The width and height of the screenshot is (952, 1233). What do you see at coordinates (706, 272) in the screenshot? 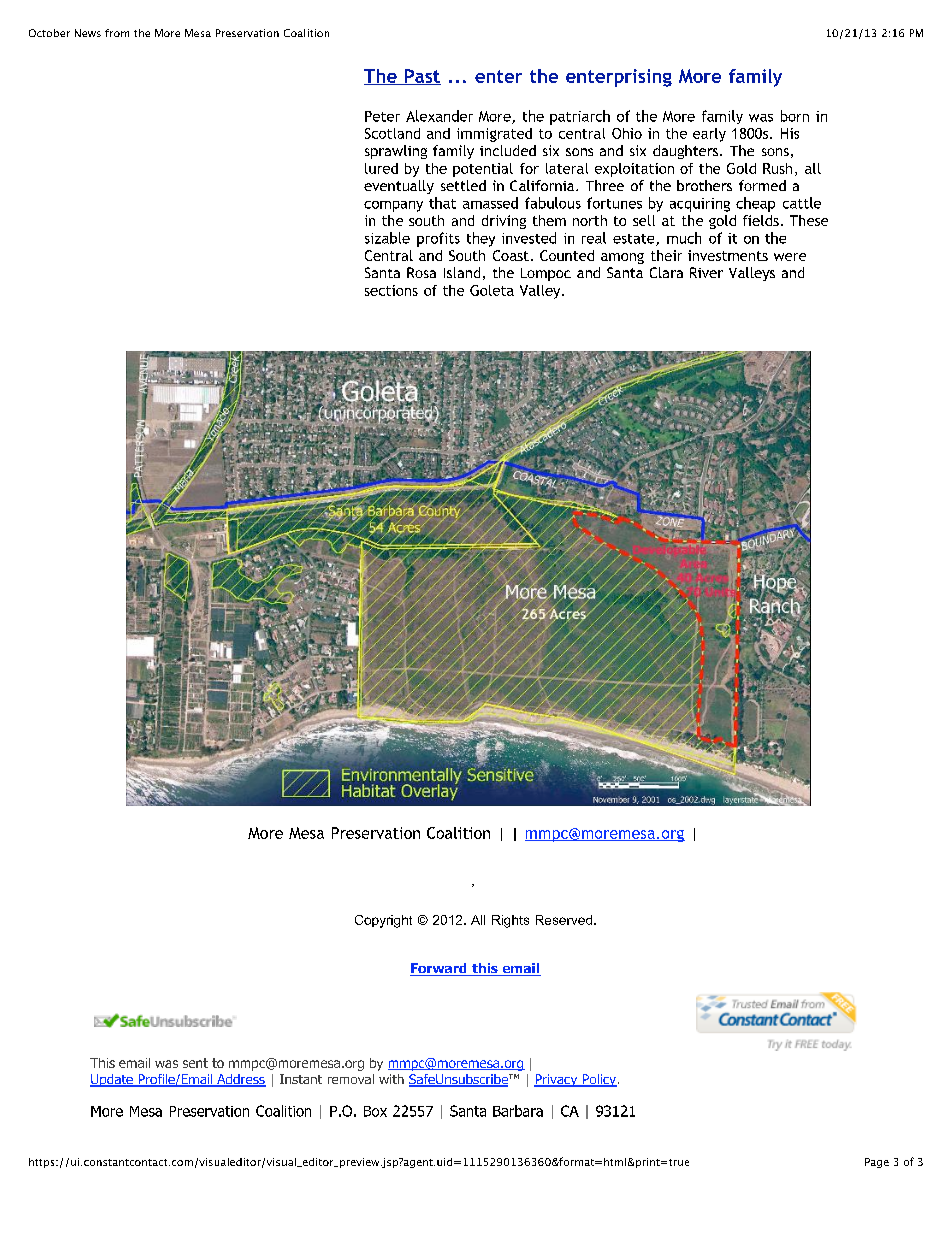
I see `River` at bounding box center [706, 272].
